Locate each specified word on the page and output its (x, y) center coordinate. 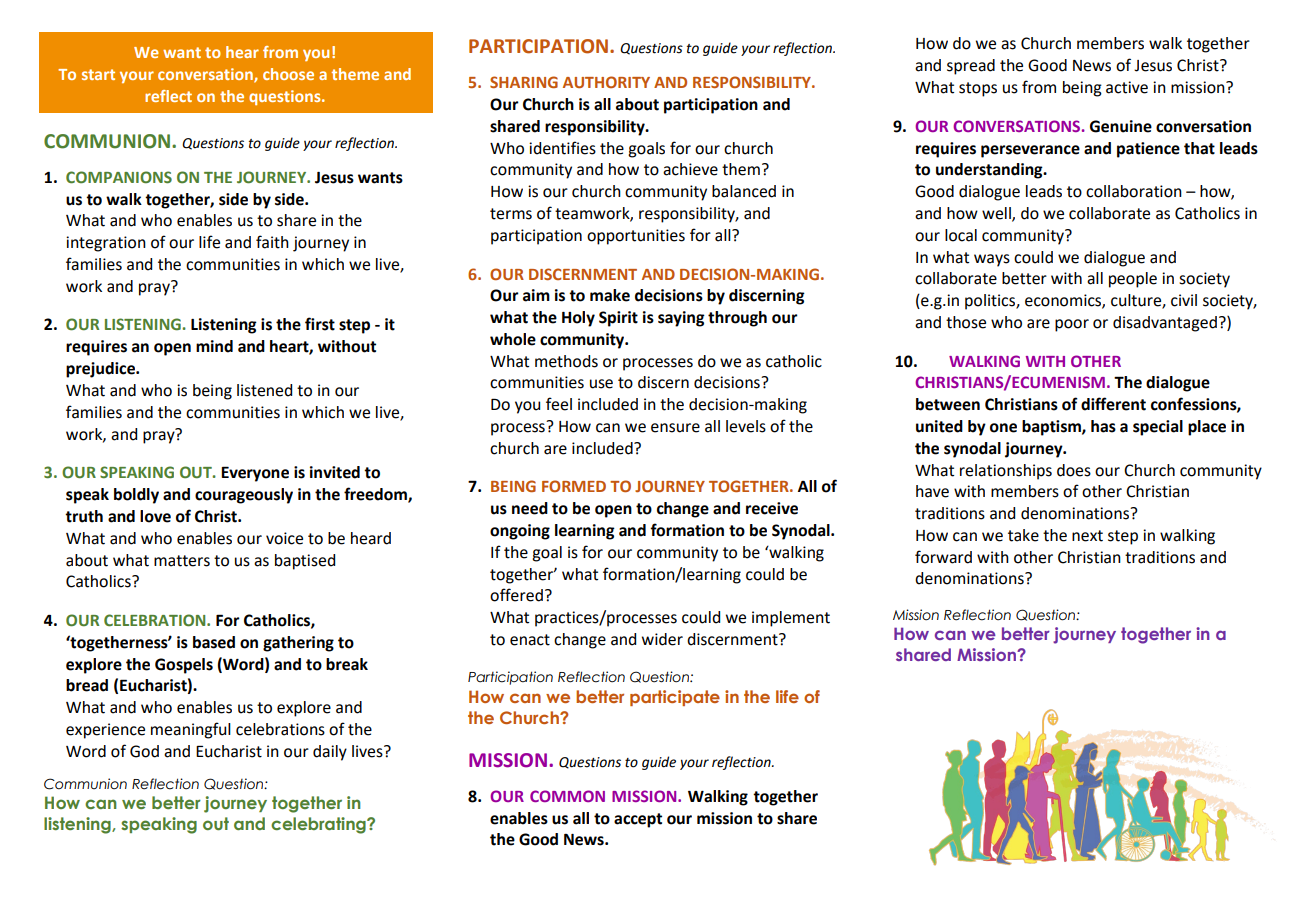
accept (638, 820)
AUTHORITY (606, 82)
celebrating (319, 825)
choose (288, 74)
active (1127, 87)
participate (675, 698)
